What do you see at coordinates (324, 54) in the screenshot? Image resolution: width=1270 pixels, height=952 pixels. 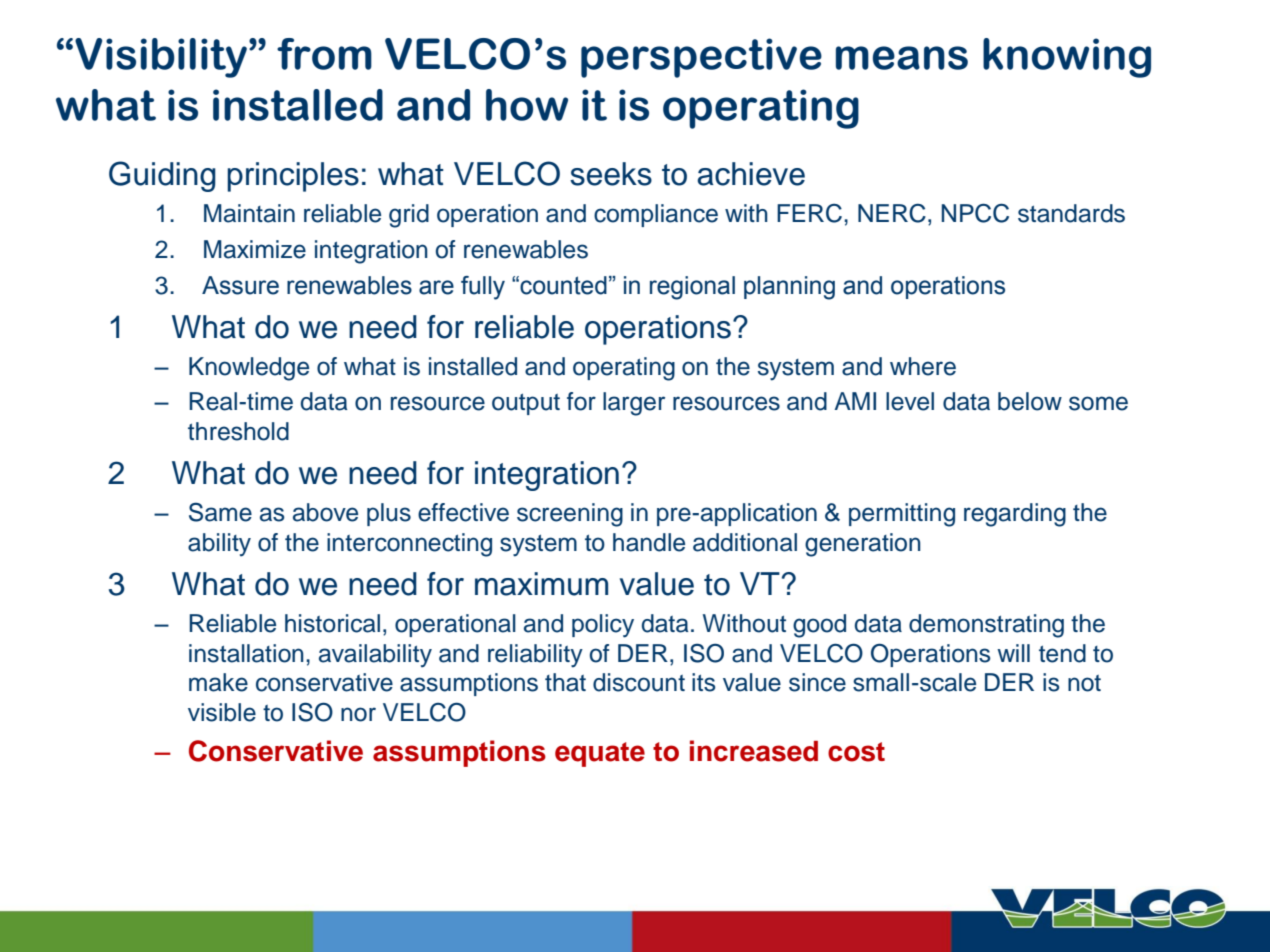 I see `from` at bounding box center [324, 54].
